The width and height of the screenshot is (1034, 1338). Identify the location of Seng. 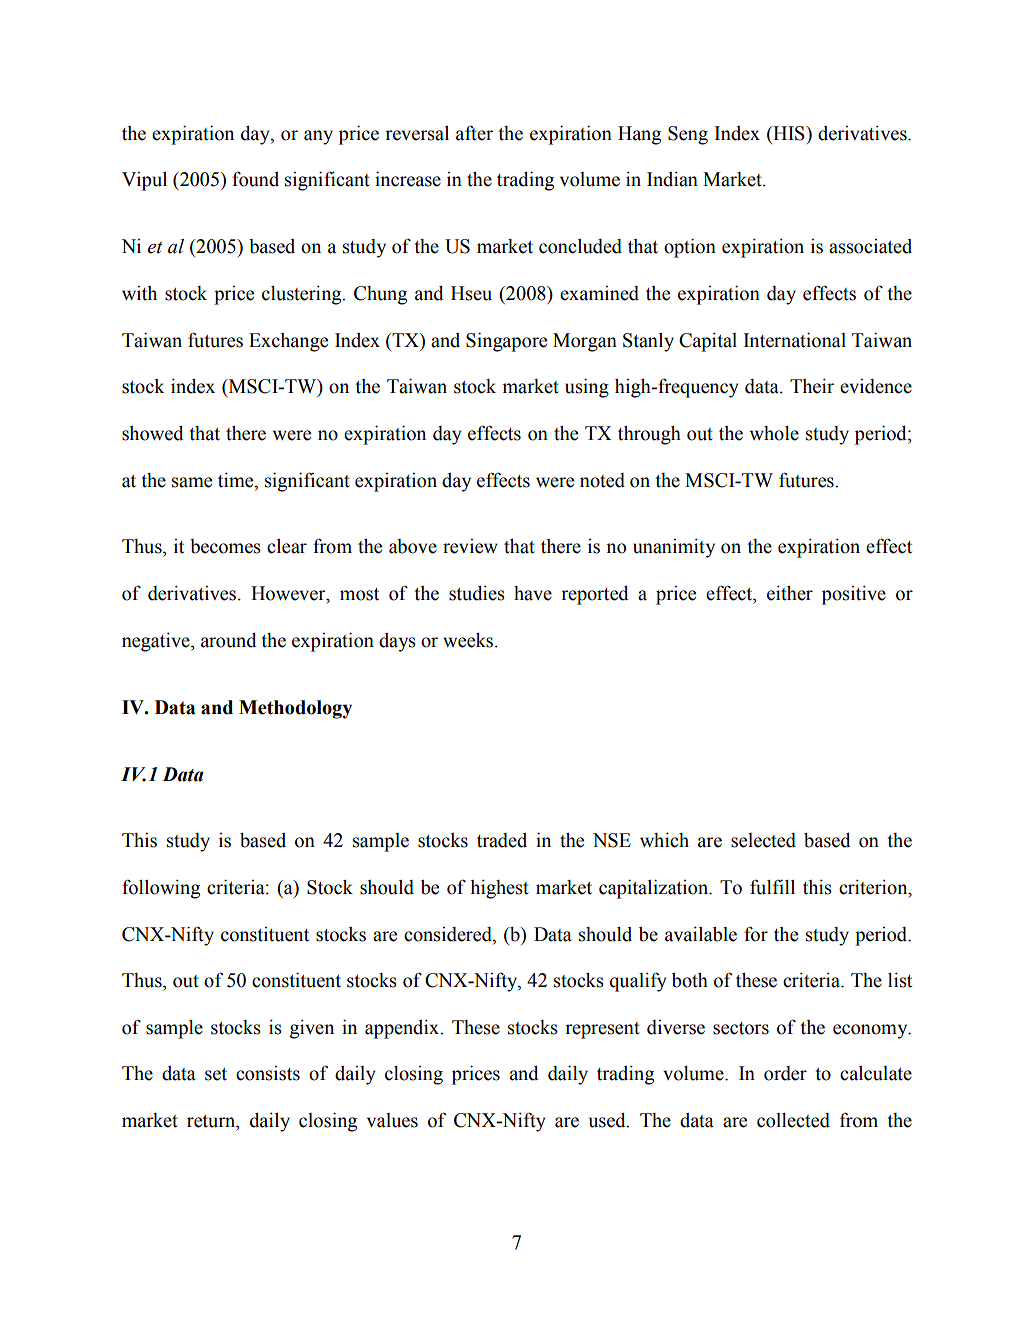
(688, 135).
